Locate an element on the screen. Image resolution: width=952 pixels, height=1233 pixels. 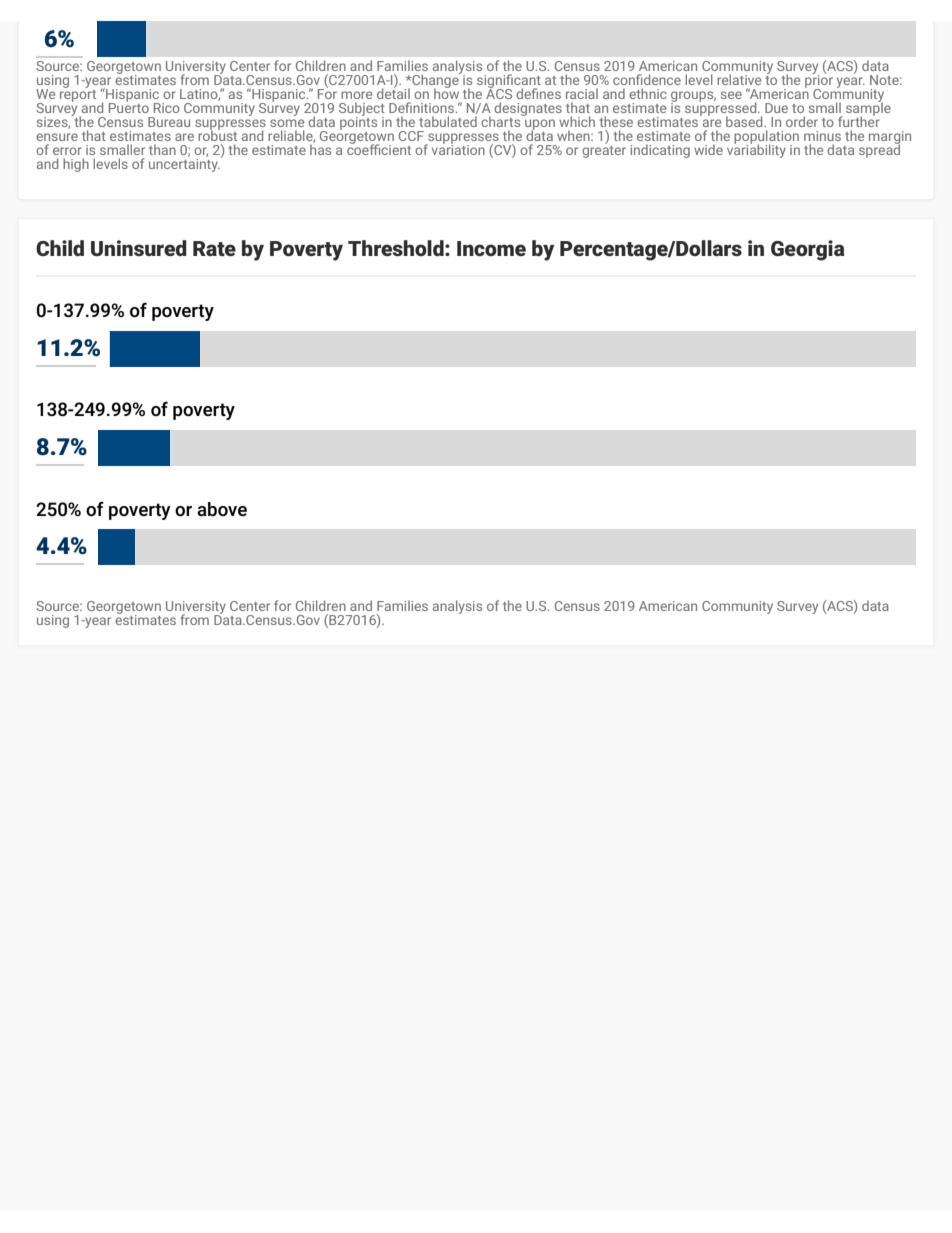
Rico is located at coordinates (167, 108).
